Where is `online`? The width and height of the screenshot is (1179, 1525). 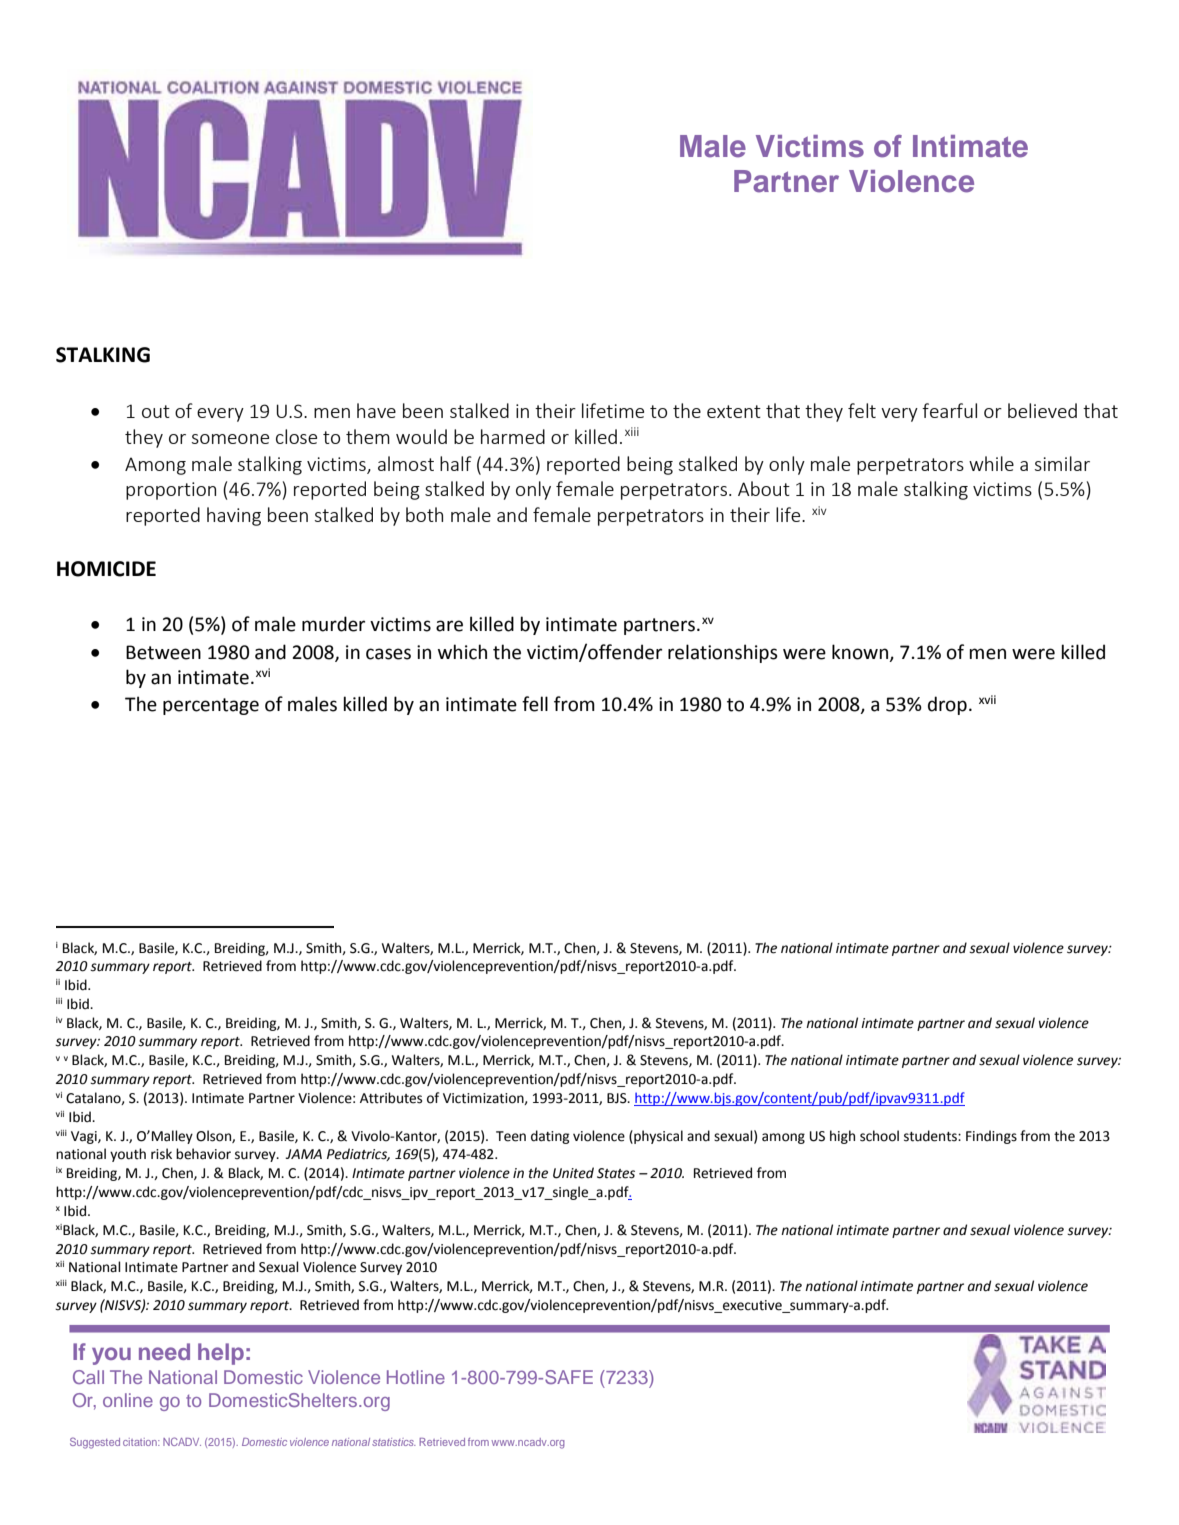
online is located at coordinates (128, 1400).
